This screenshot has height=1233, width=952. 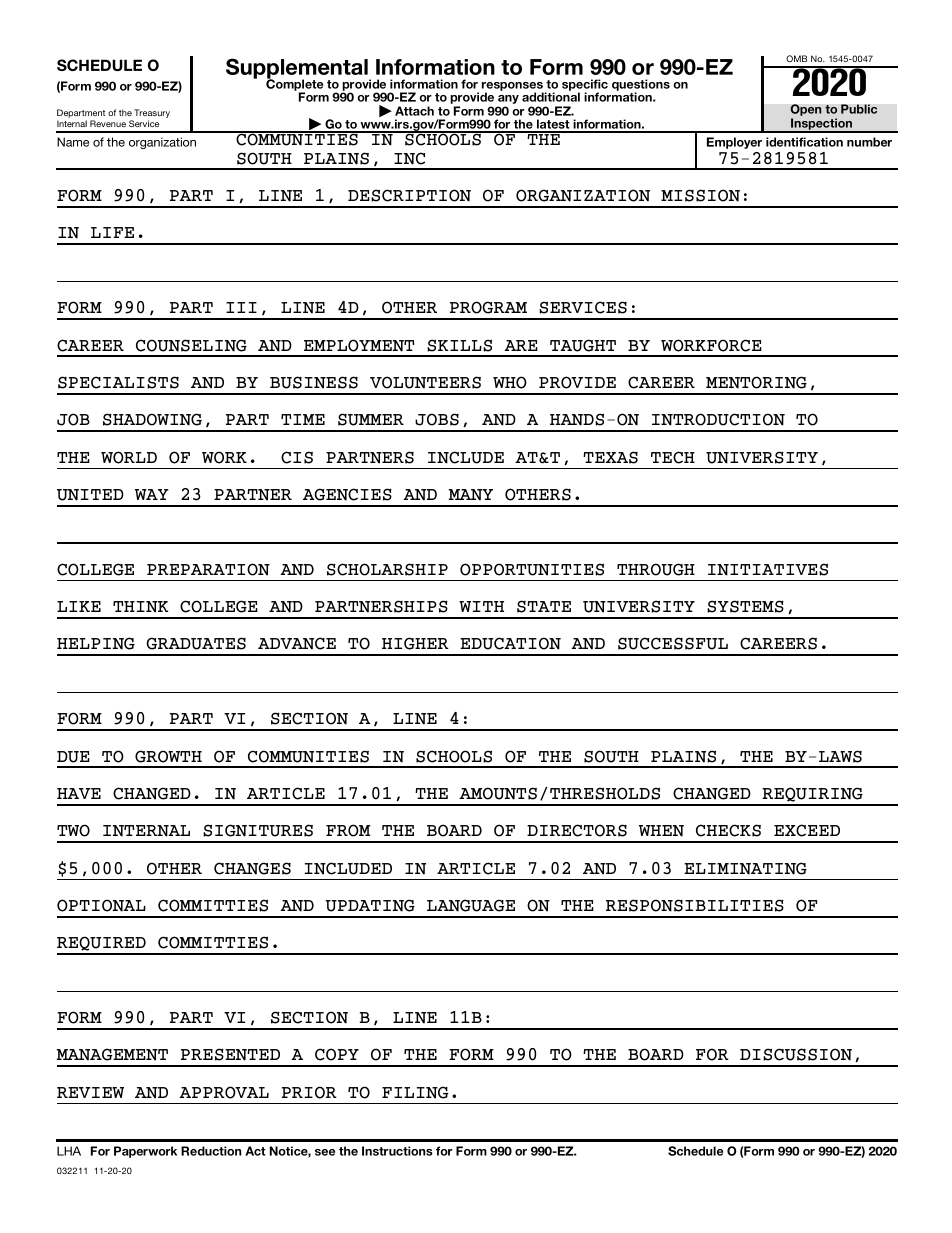 I want to click on MANY, so click(x=471, y=495).
